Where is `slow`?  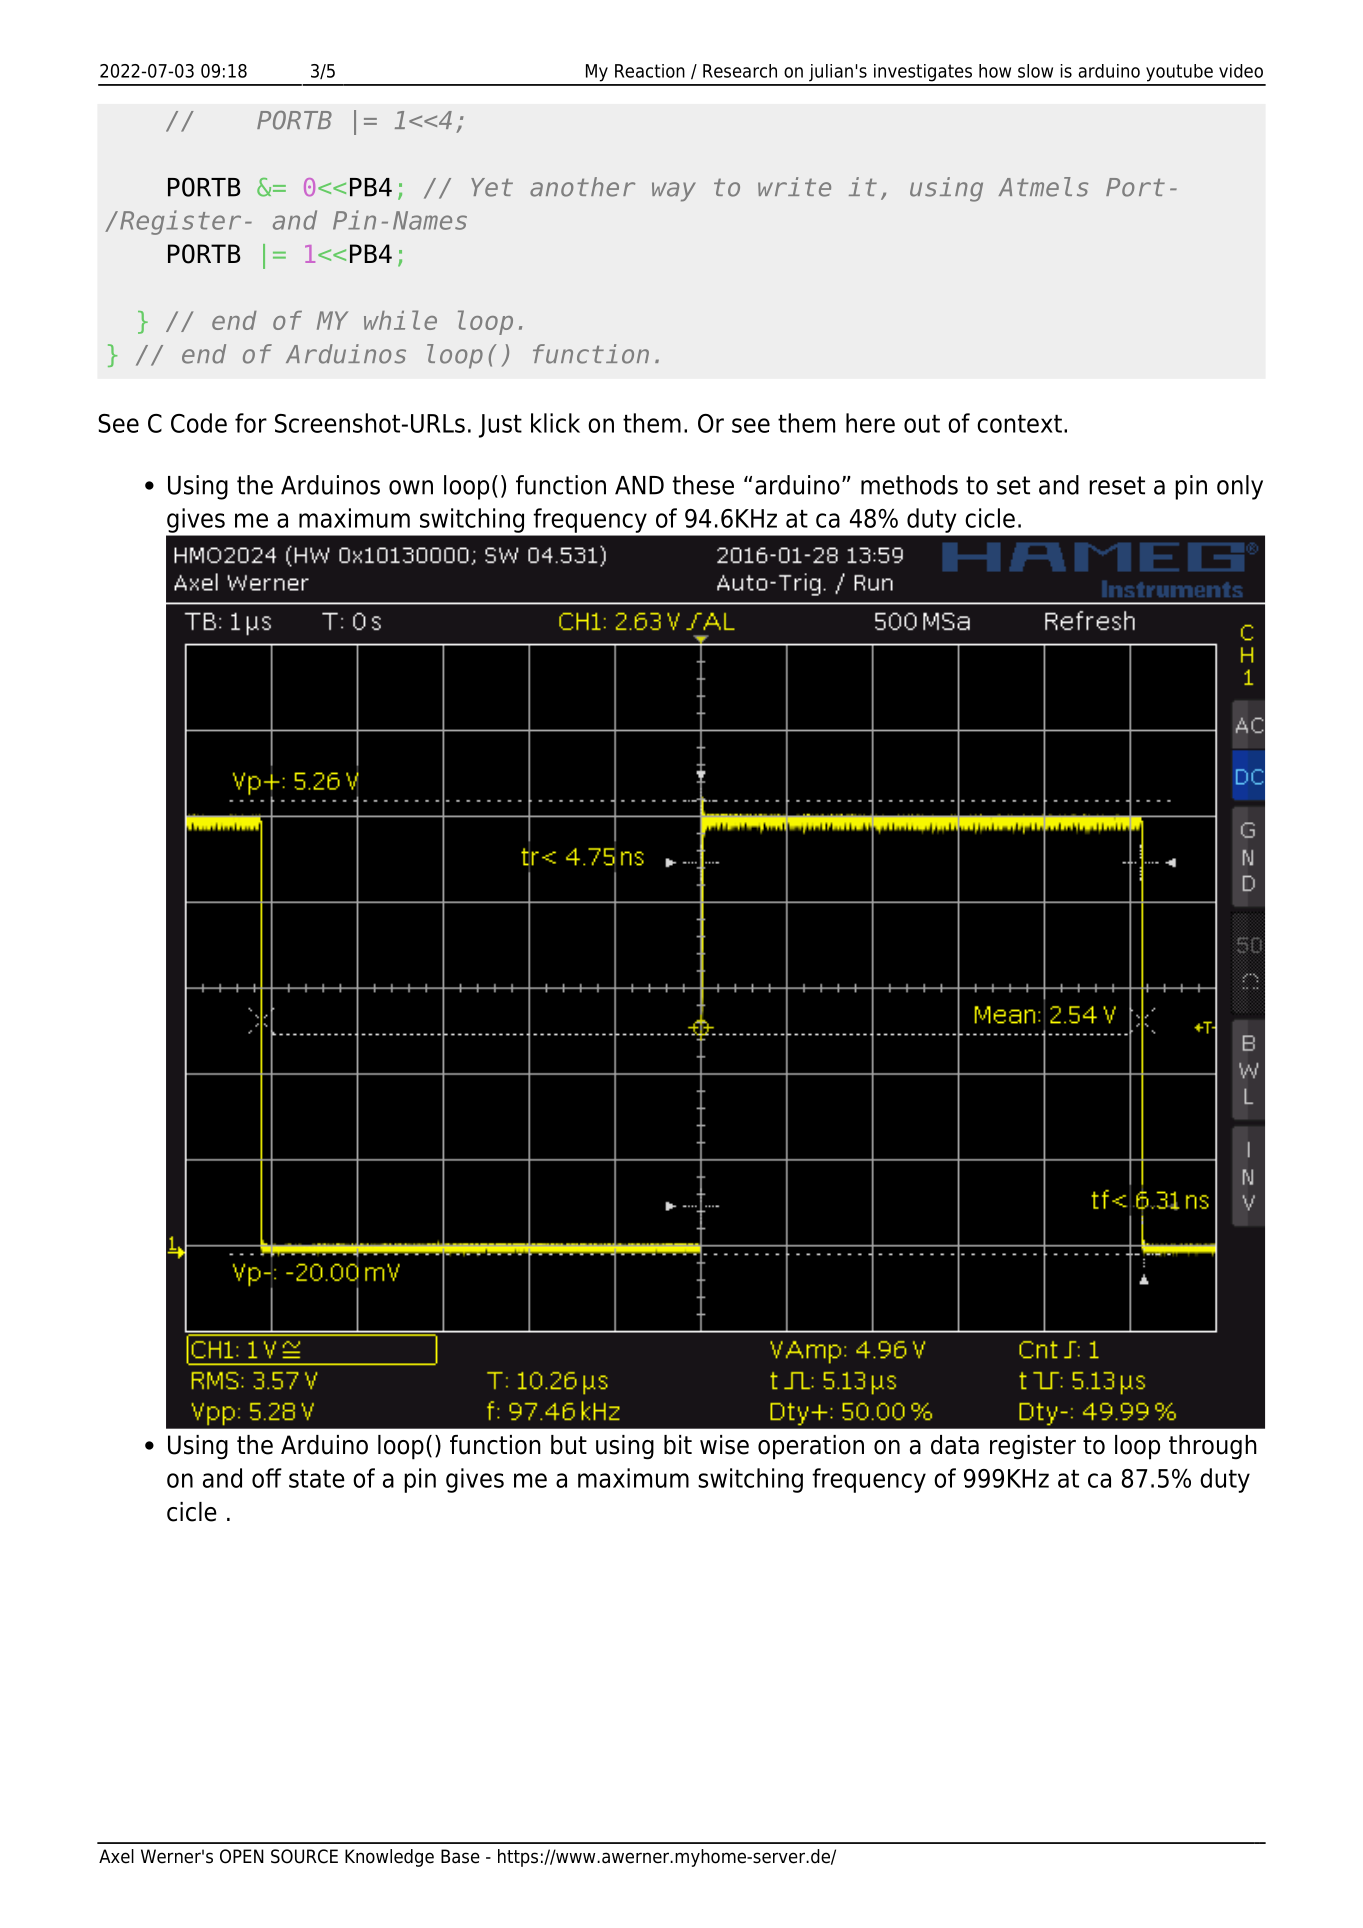 slow is located at coordinates (1035, 71).
